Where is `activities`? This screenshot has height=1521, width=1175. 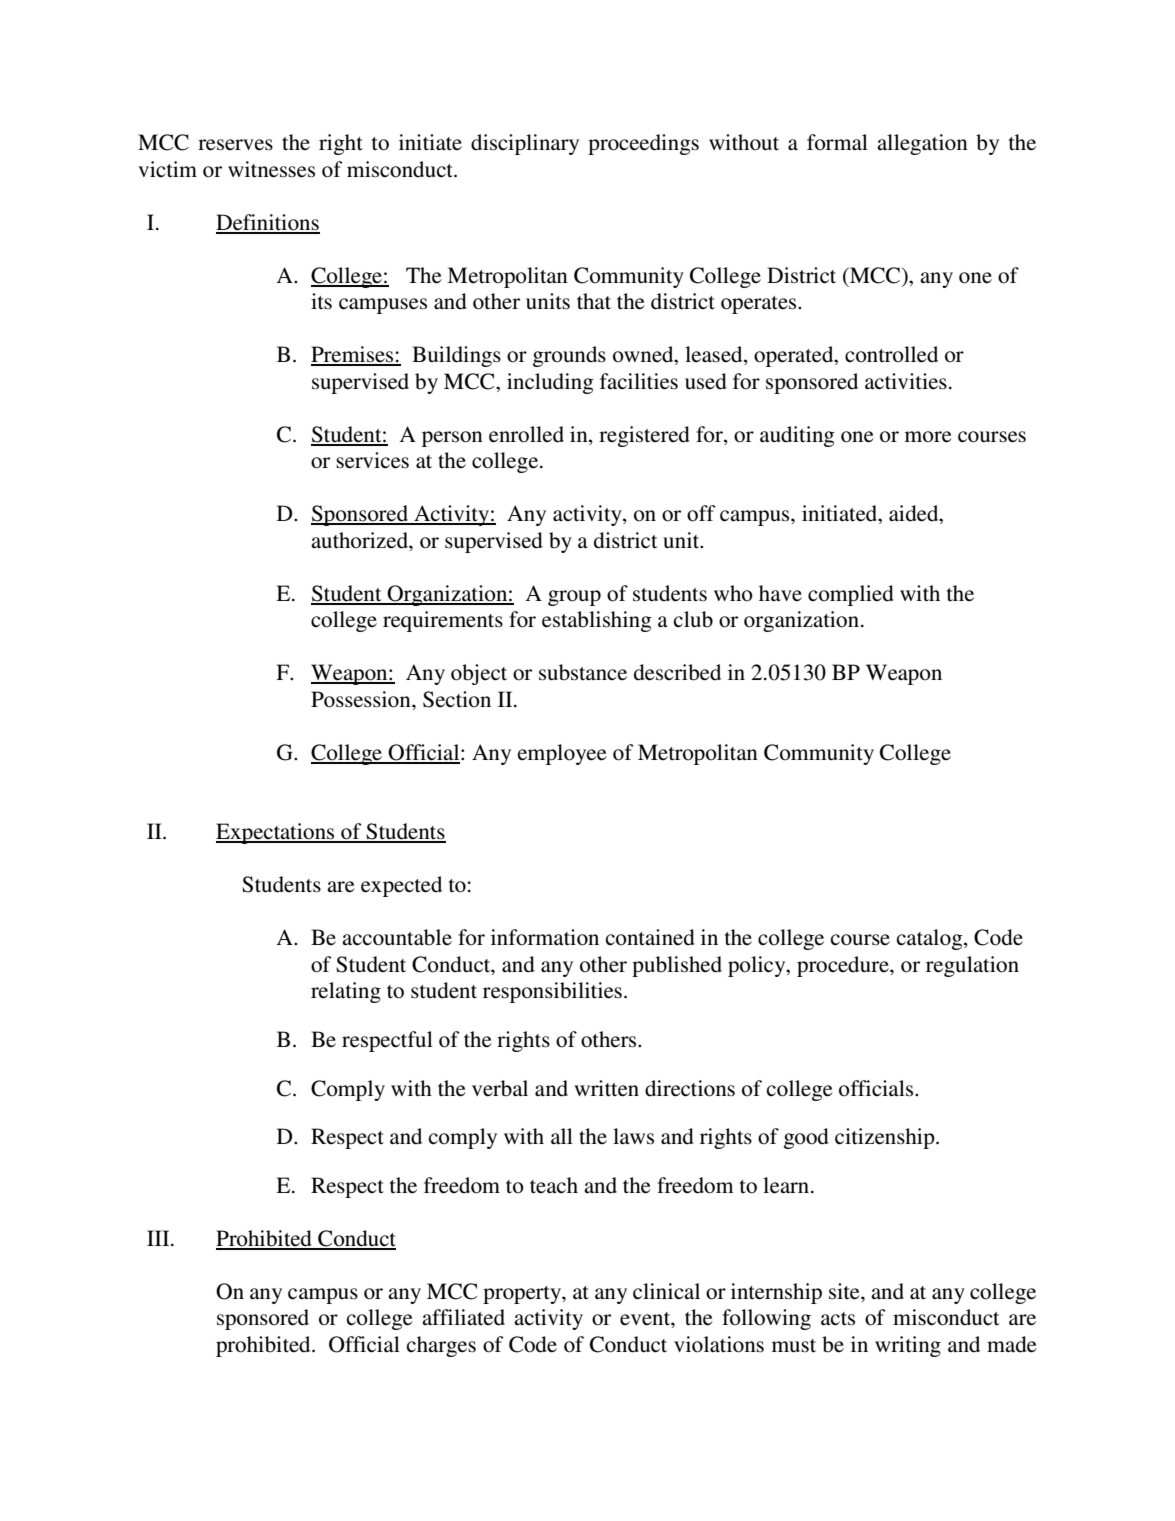
activities is located at coordinates (906, 381).
